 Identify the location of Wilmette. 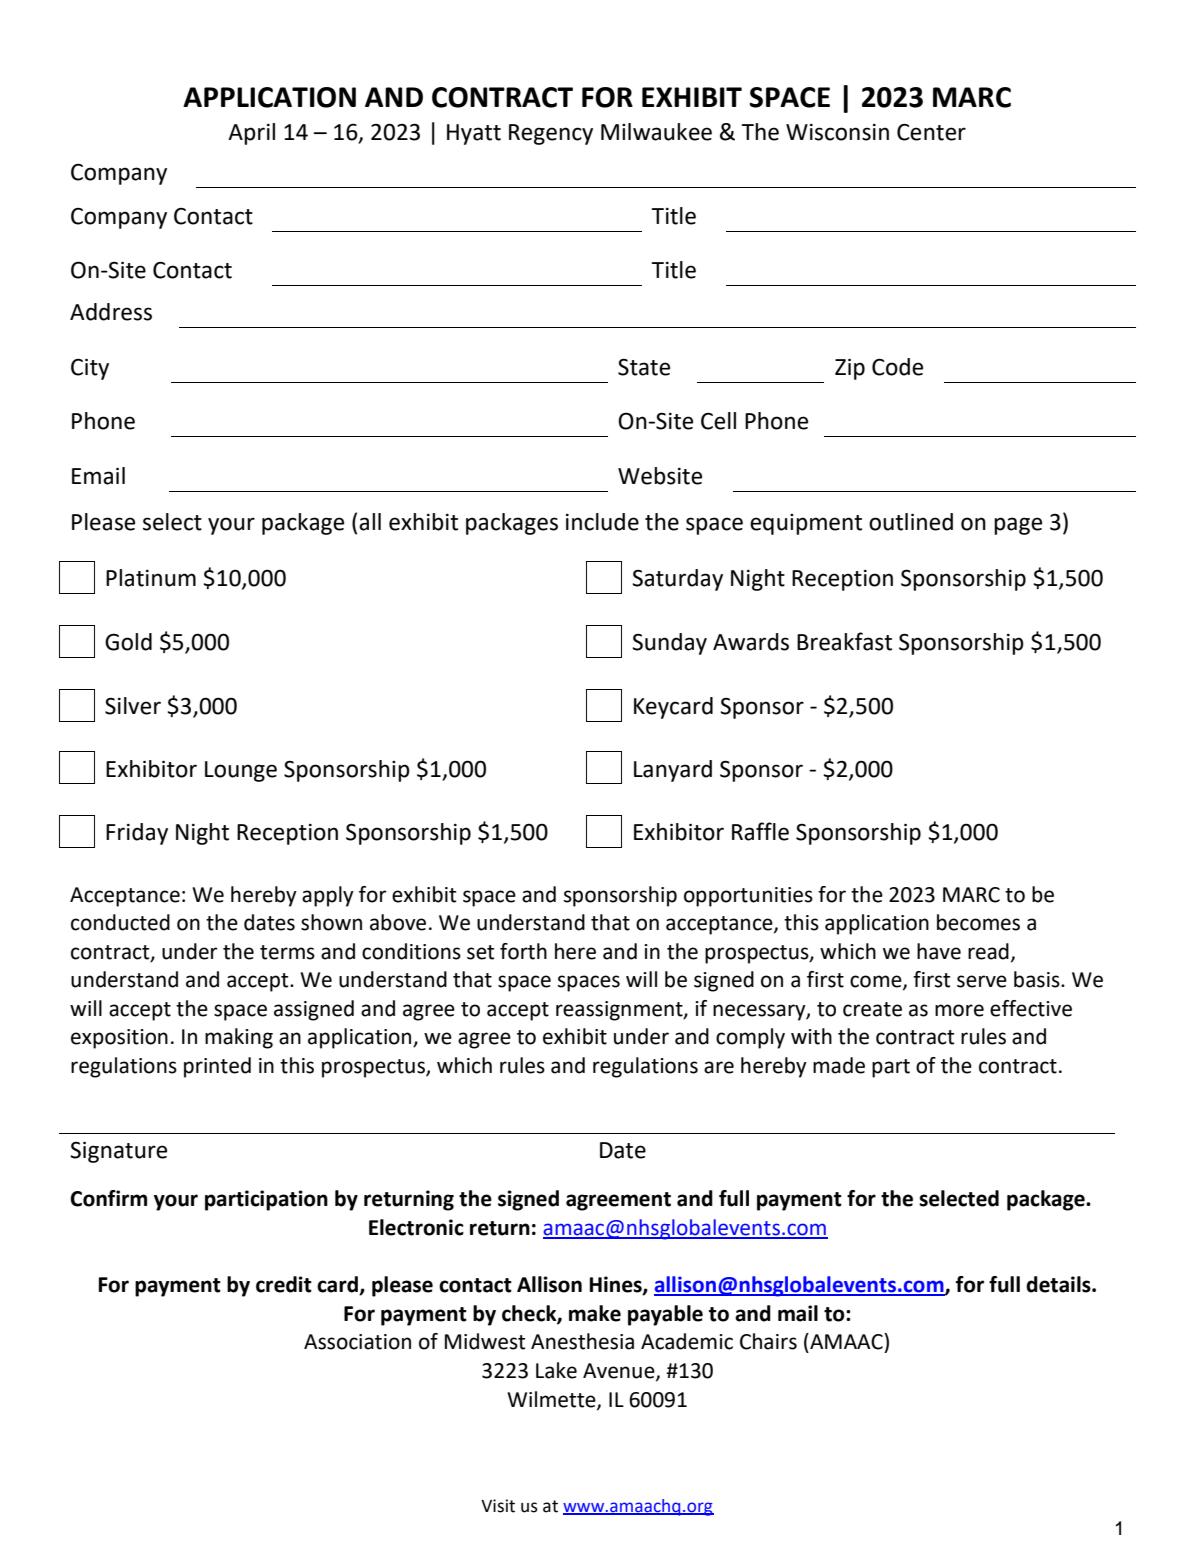
(552, 1400).
